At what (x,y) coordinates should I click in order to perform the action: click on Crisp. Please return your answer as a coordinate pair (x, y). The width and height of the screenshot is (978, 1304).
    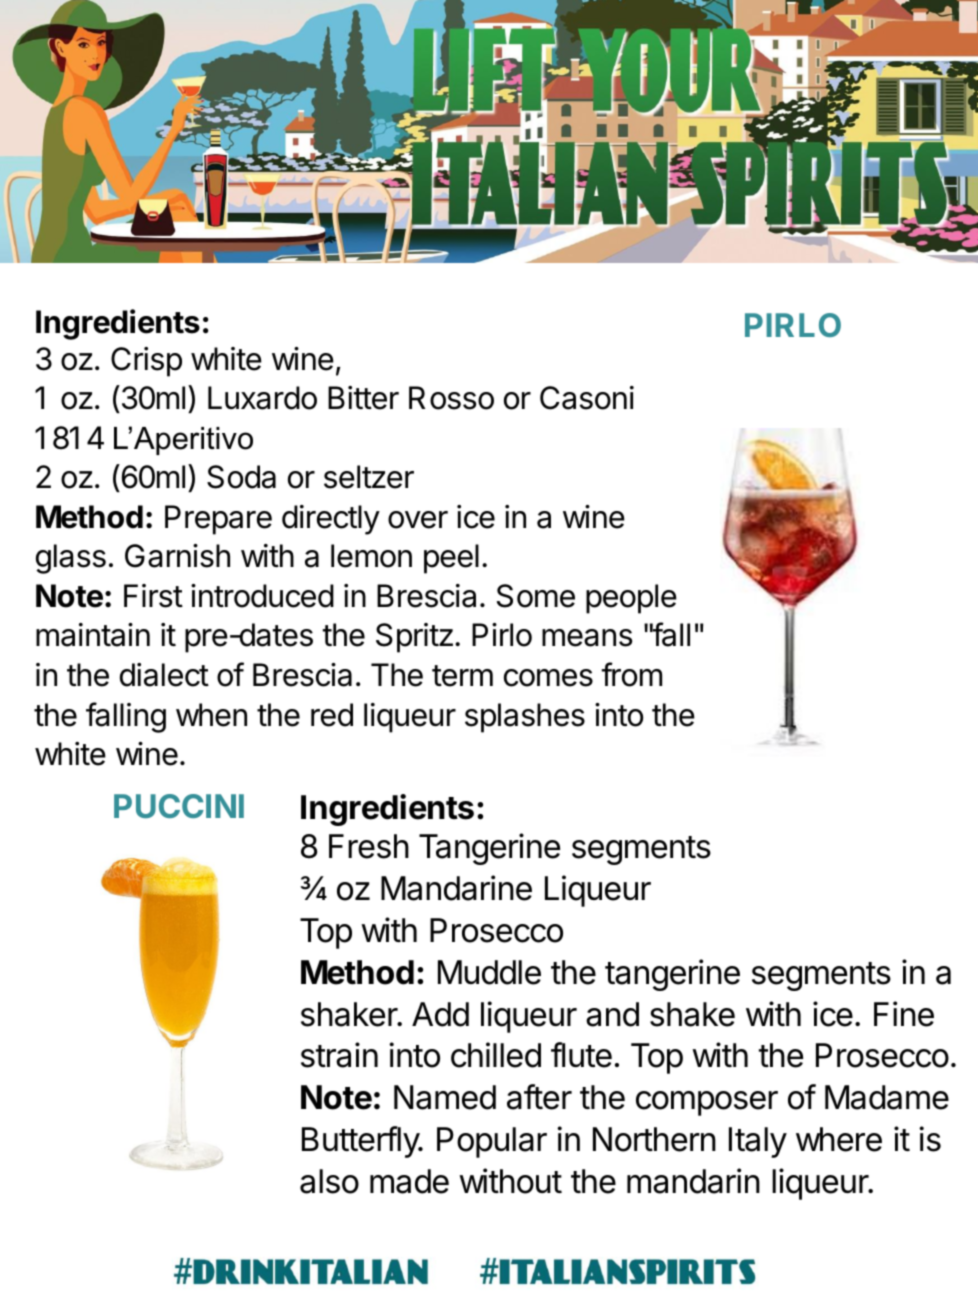
    Looking at the image, I should click on (146, 362).
